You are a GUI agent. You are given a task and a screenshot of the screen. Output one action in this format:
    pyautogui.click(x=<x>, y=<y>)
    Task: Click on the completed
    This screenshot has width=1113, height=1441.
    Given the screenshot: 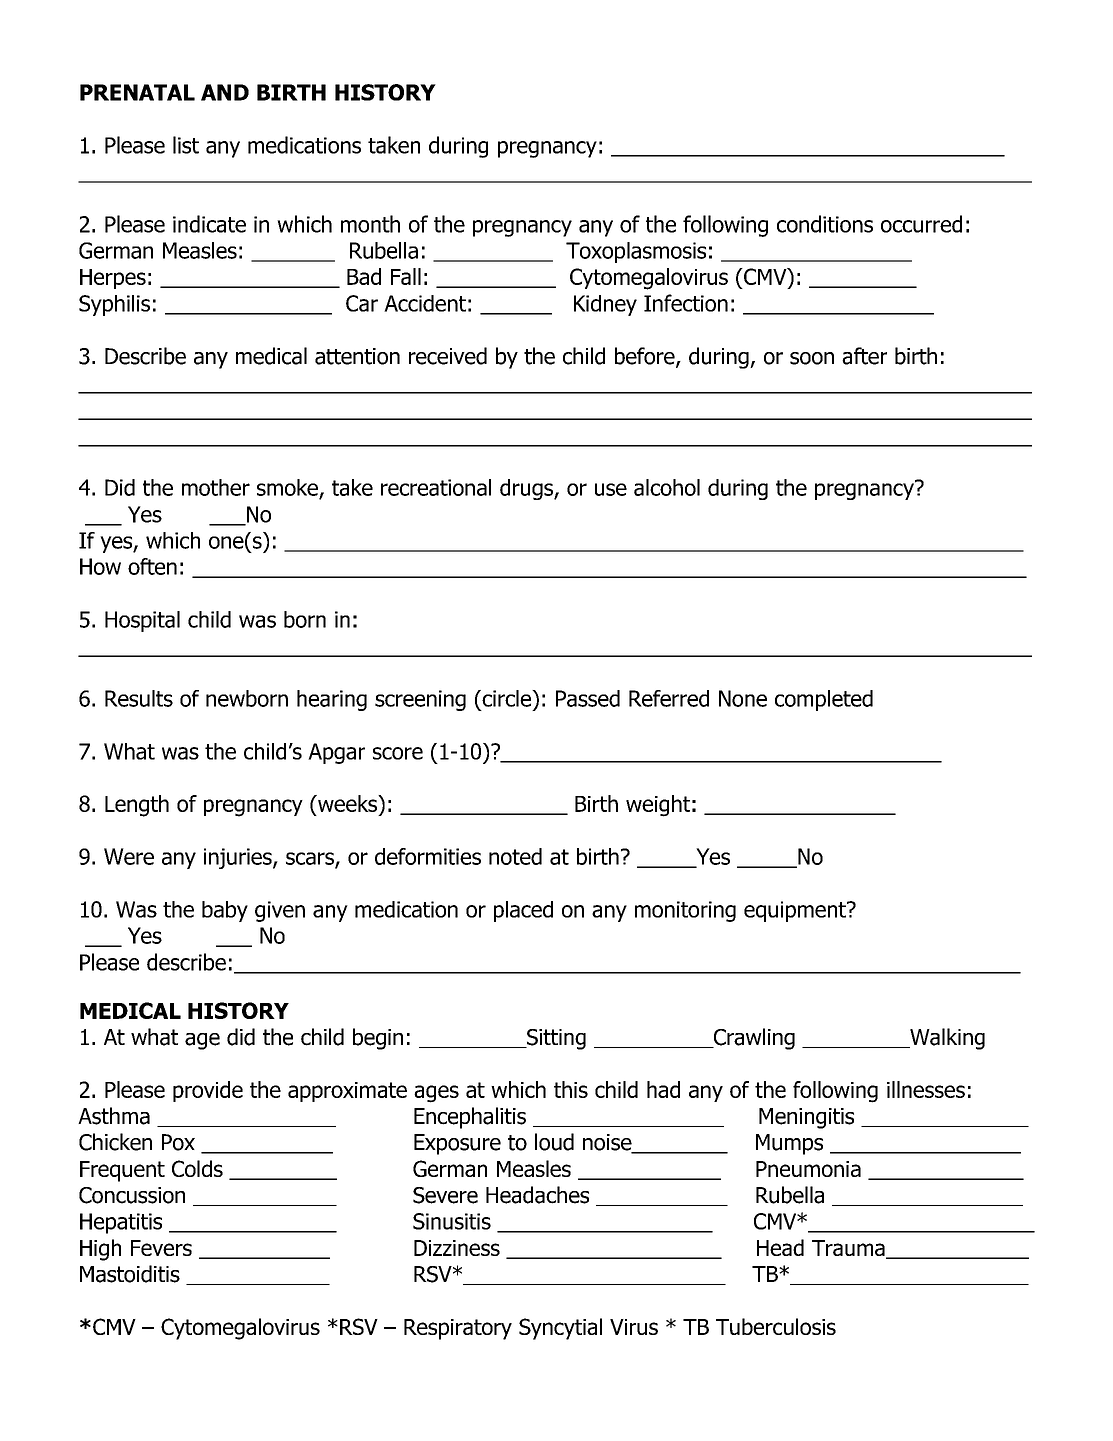 What is the action you would take?
    pyautogui.click(x=824, y=700)
